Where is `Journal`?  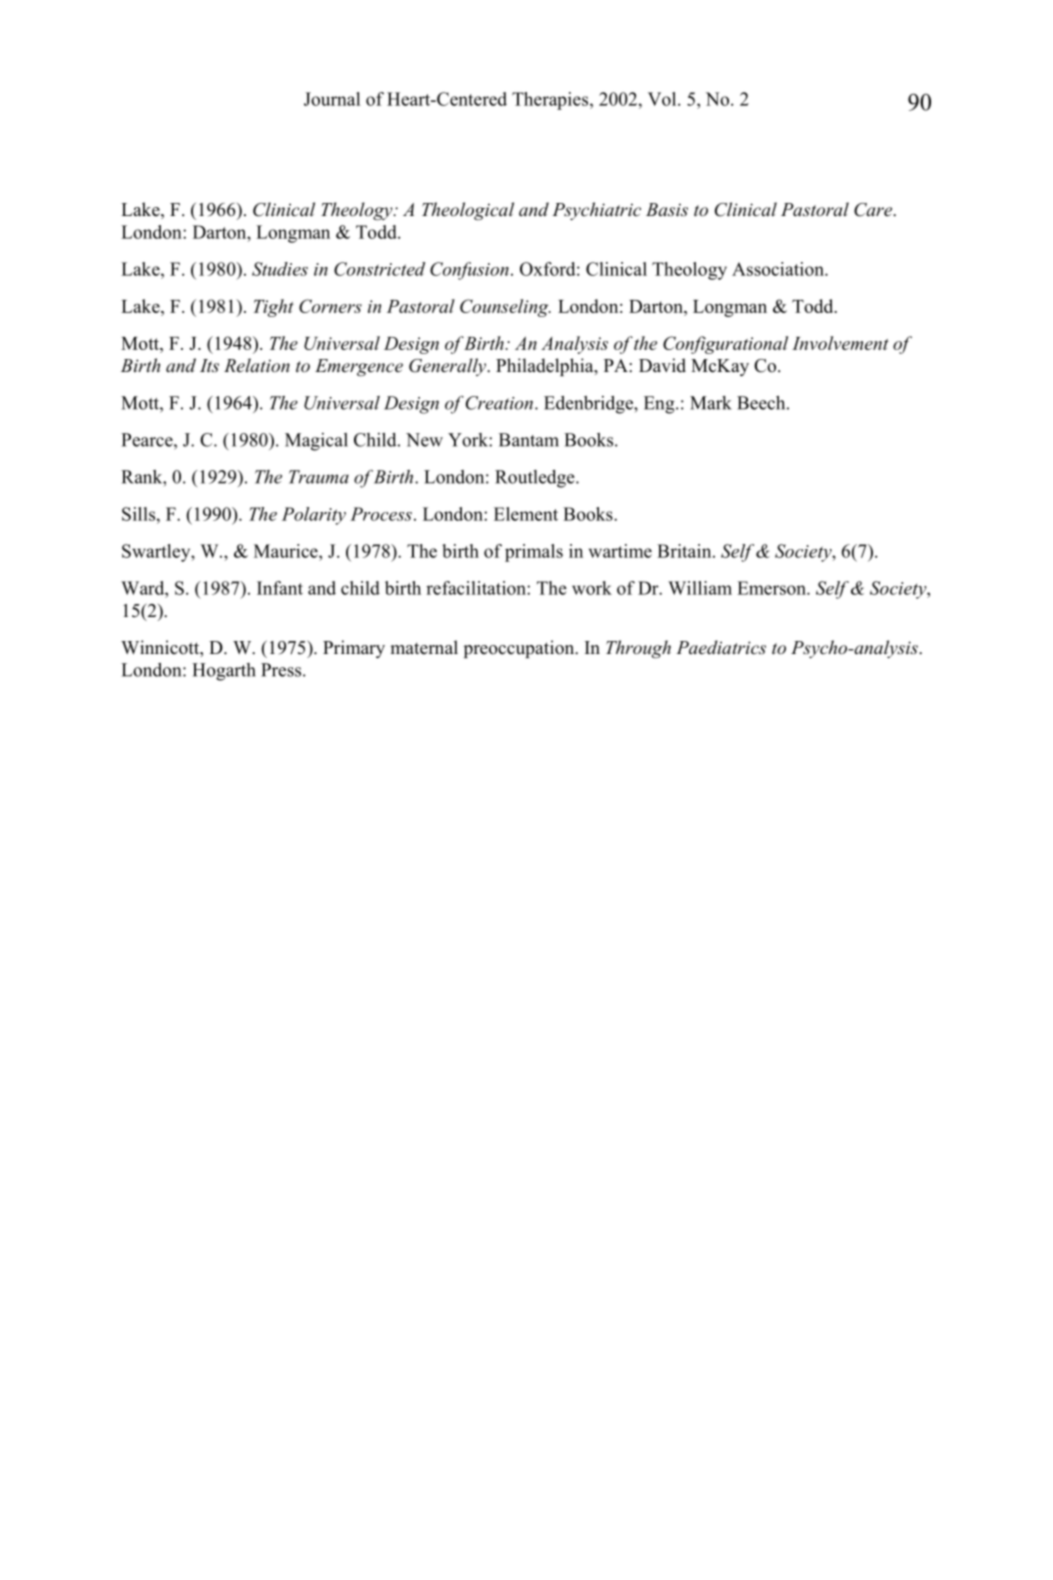 Journal is located at coordinates (332, 99).
